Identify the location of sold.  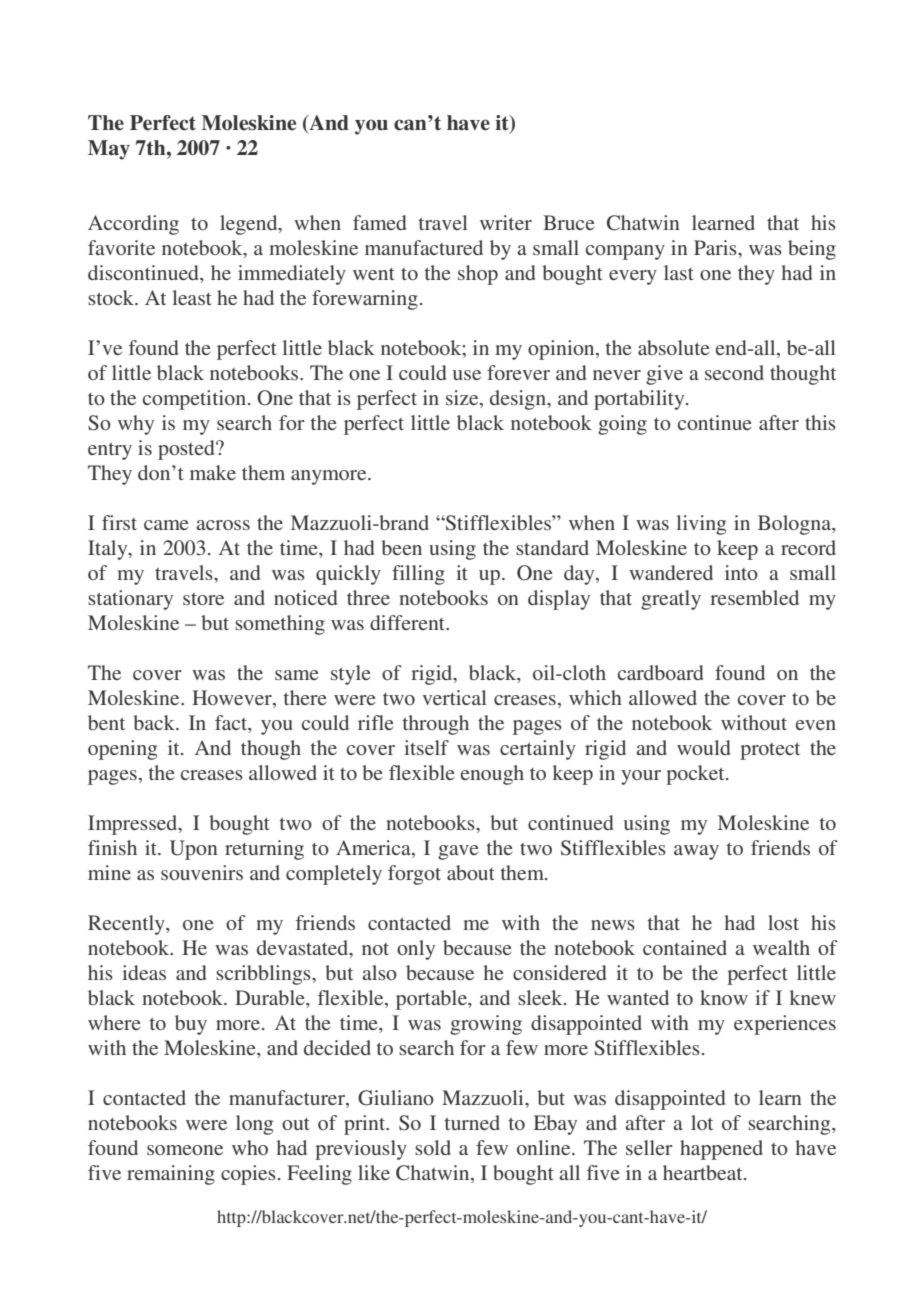
(433, 1147).
